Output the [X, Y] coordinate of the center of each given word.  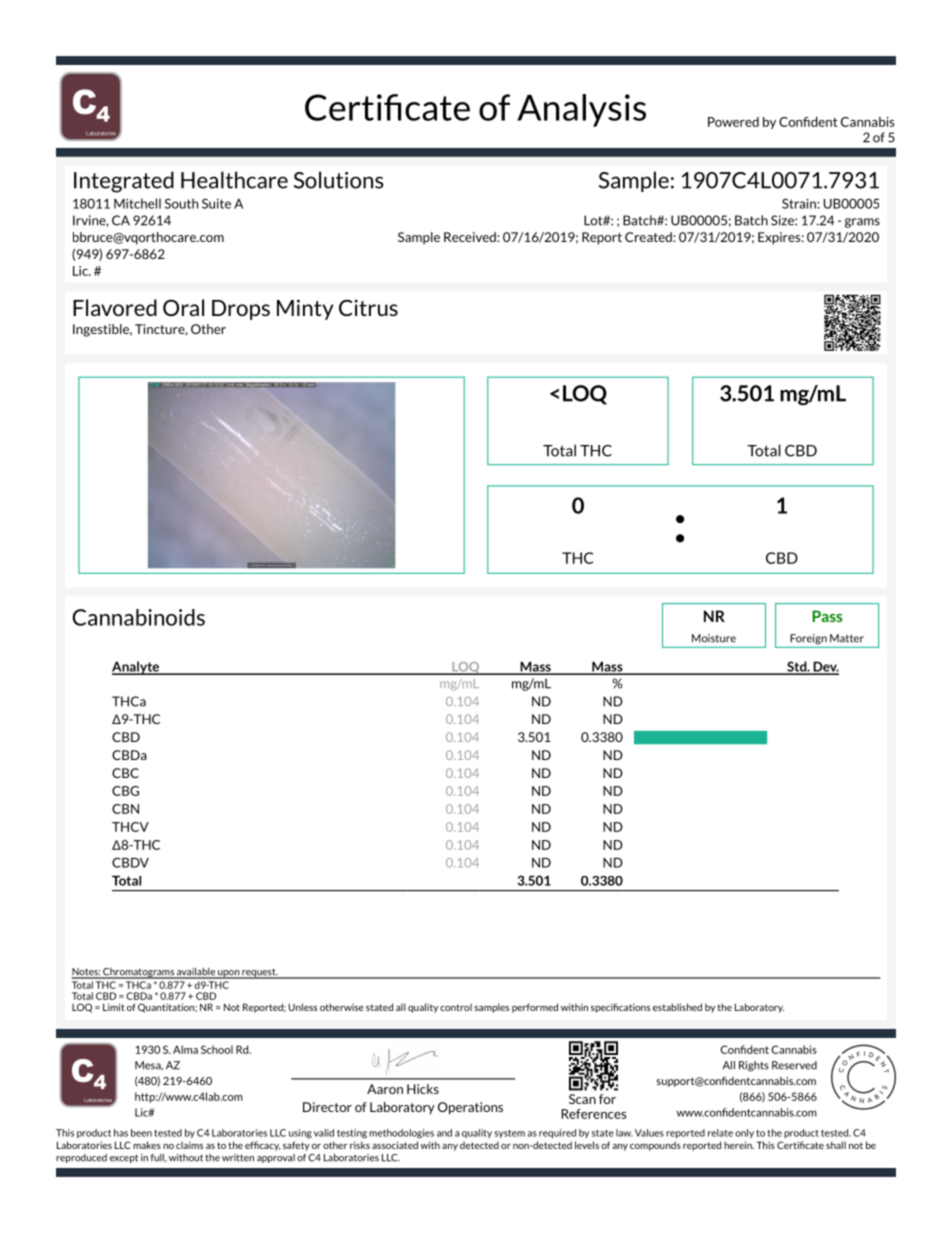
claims [189, 1145]
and [444, 1133]
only [744, 1133]
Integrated [124, 182]
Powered [733, 122]
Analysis [581, 110]
